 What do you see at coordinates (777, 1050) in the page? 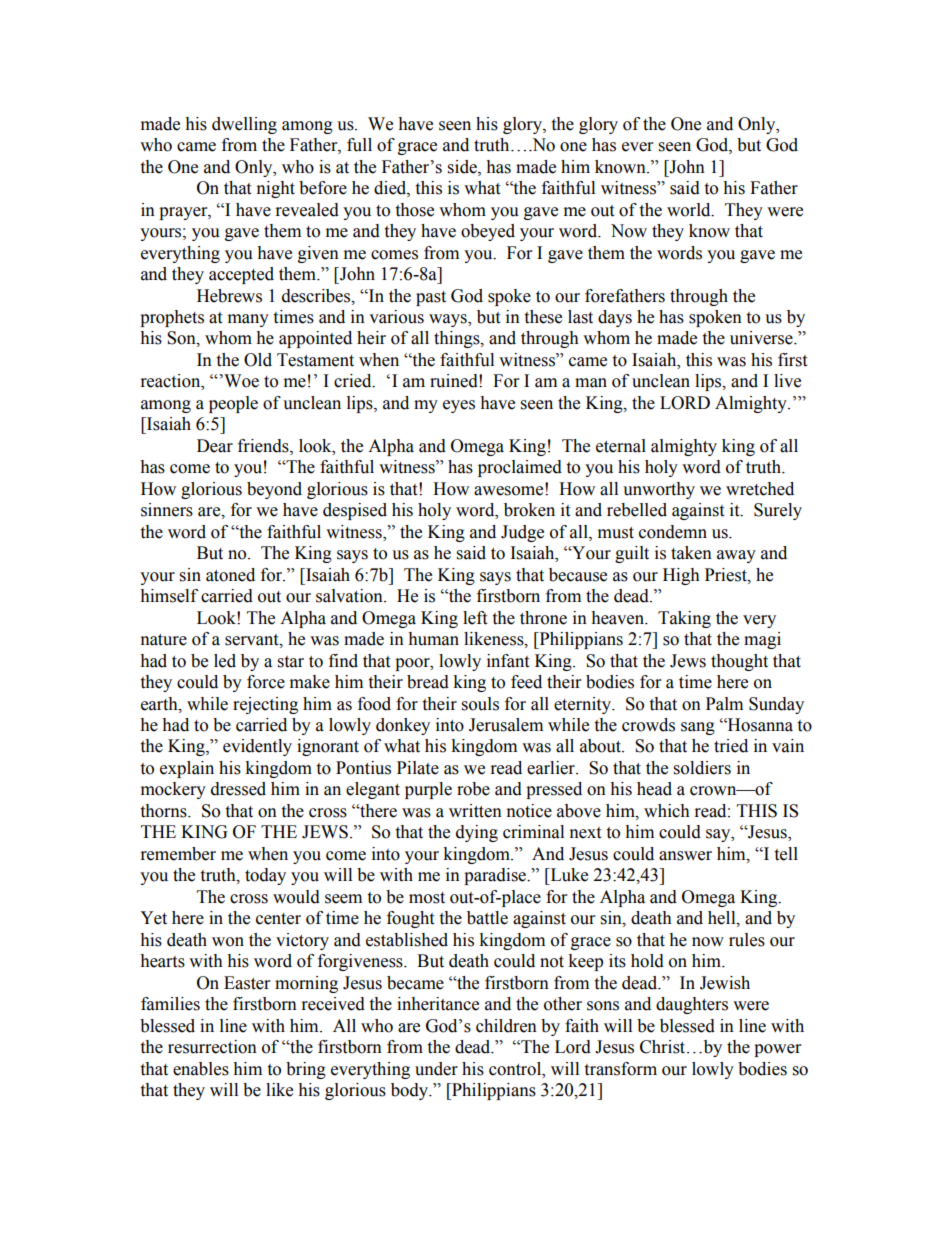
I see `power` at bounding box center [777, 1050].
